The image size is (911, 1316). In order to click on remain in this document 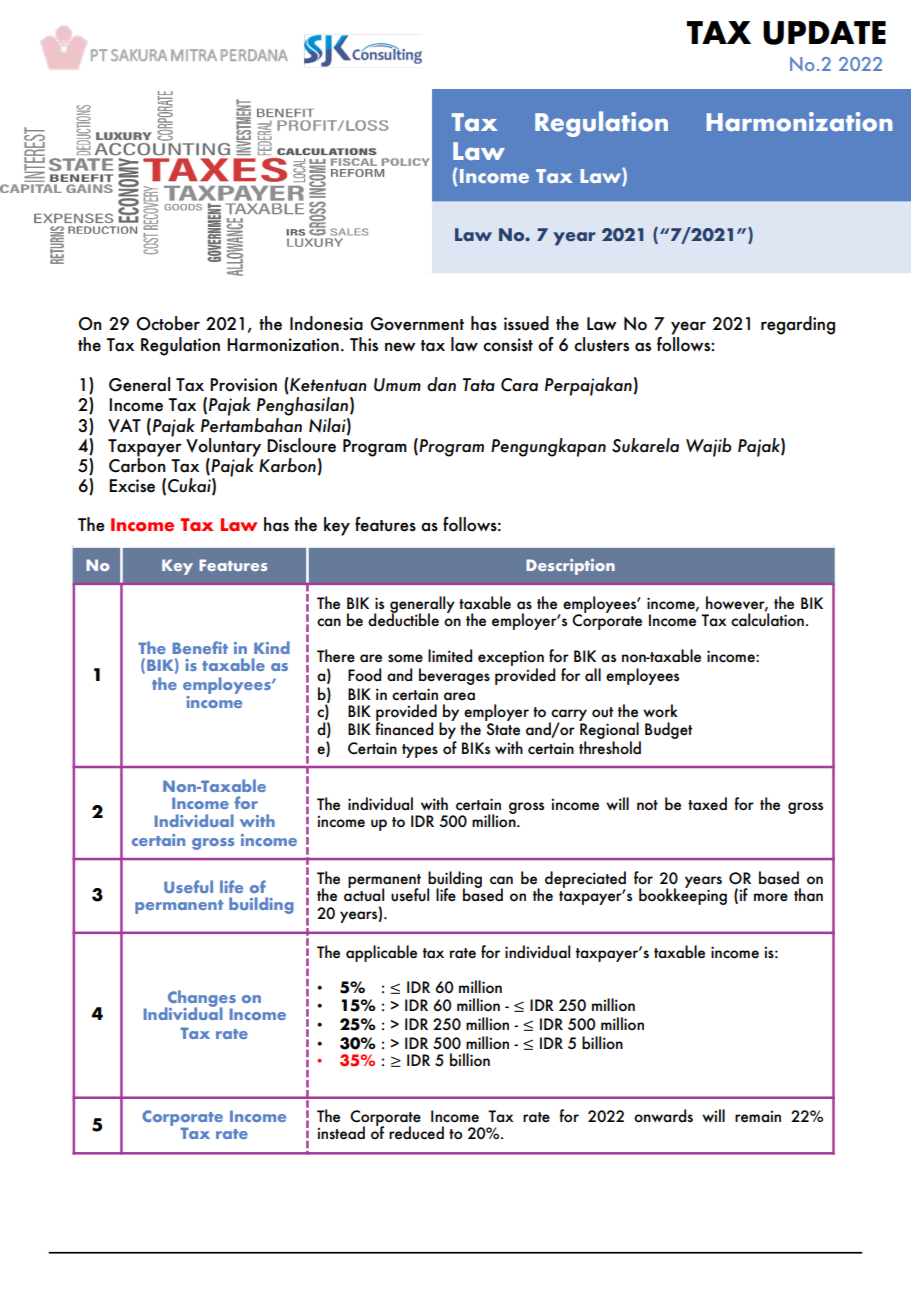, I will do `click(758, 1117)`.
